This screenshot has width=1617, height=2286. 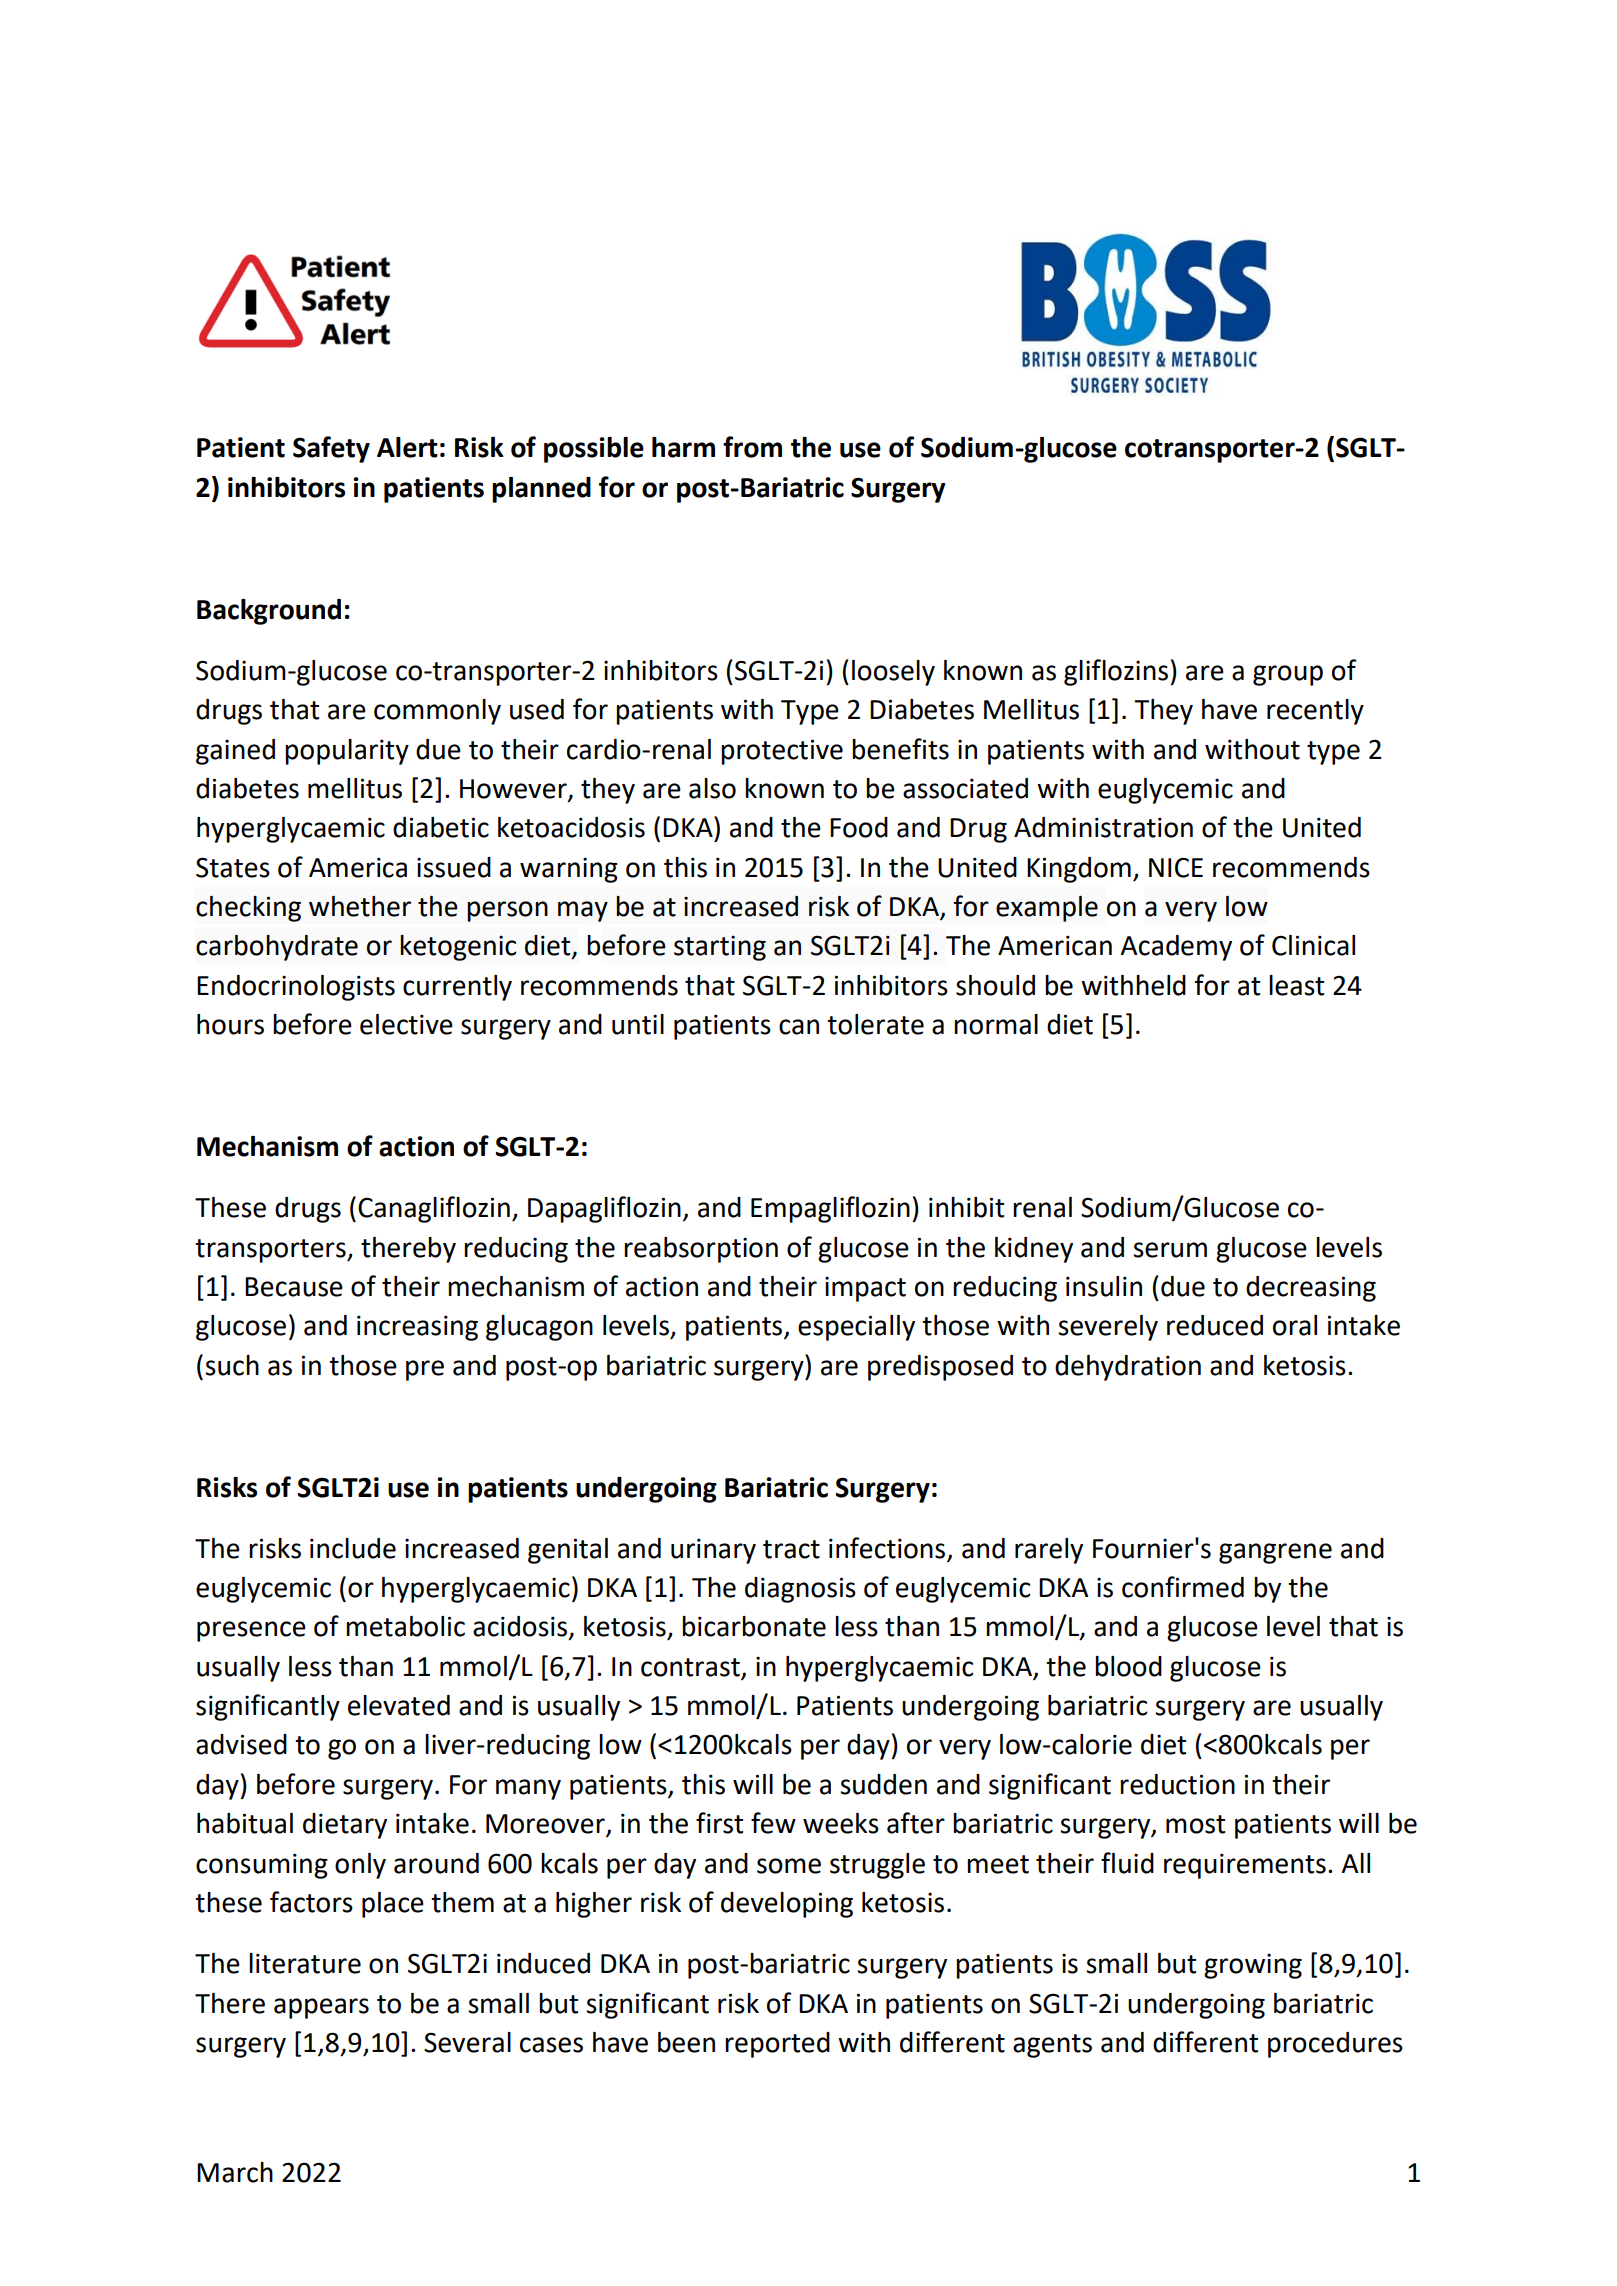 I want to click on from, so click(x=752, y=447).
